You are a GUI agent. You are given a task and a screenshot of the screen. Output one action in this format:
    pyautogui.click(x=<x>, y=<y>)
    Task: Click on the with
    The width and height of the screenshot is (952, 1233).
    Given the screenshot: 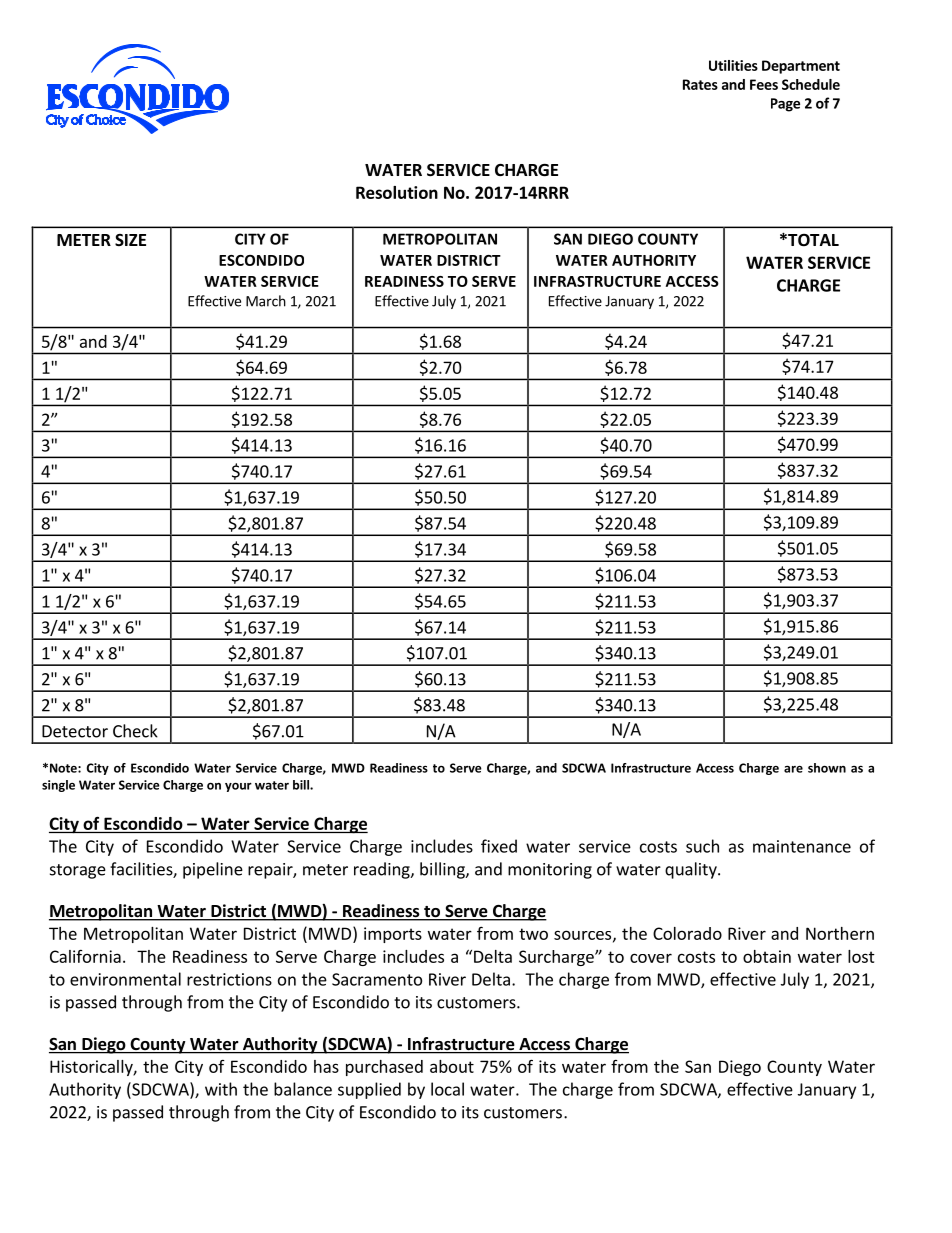 What is the action you would take?
    pyautogui.click(x=221, y=1089)
